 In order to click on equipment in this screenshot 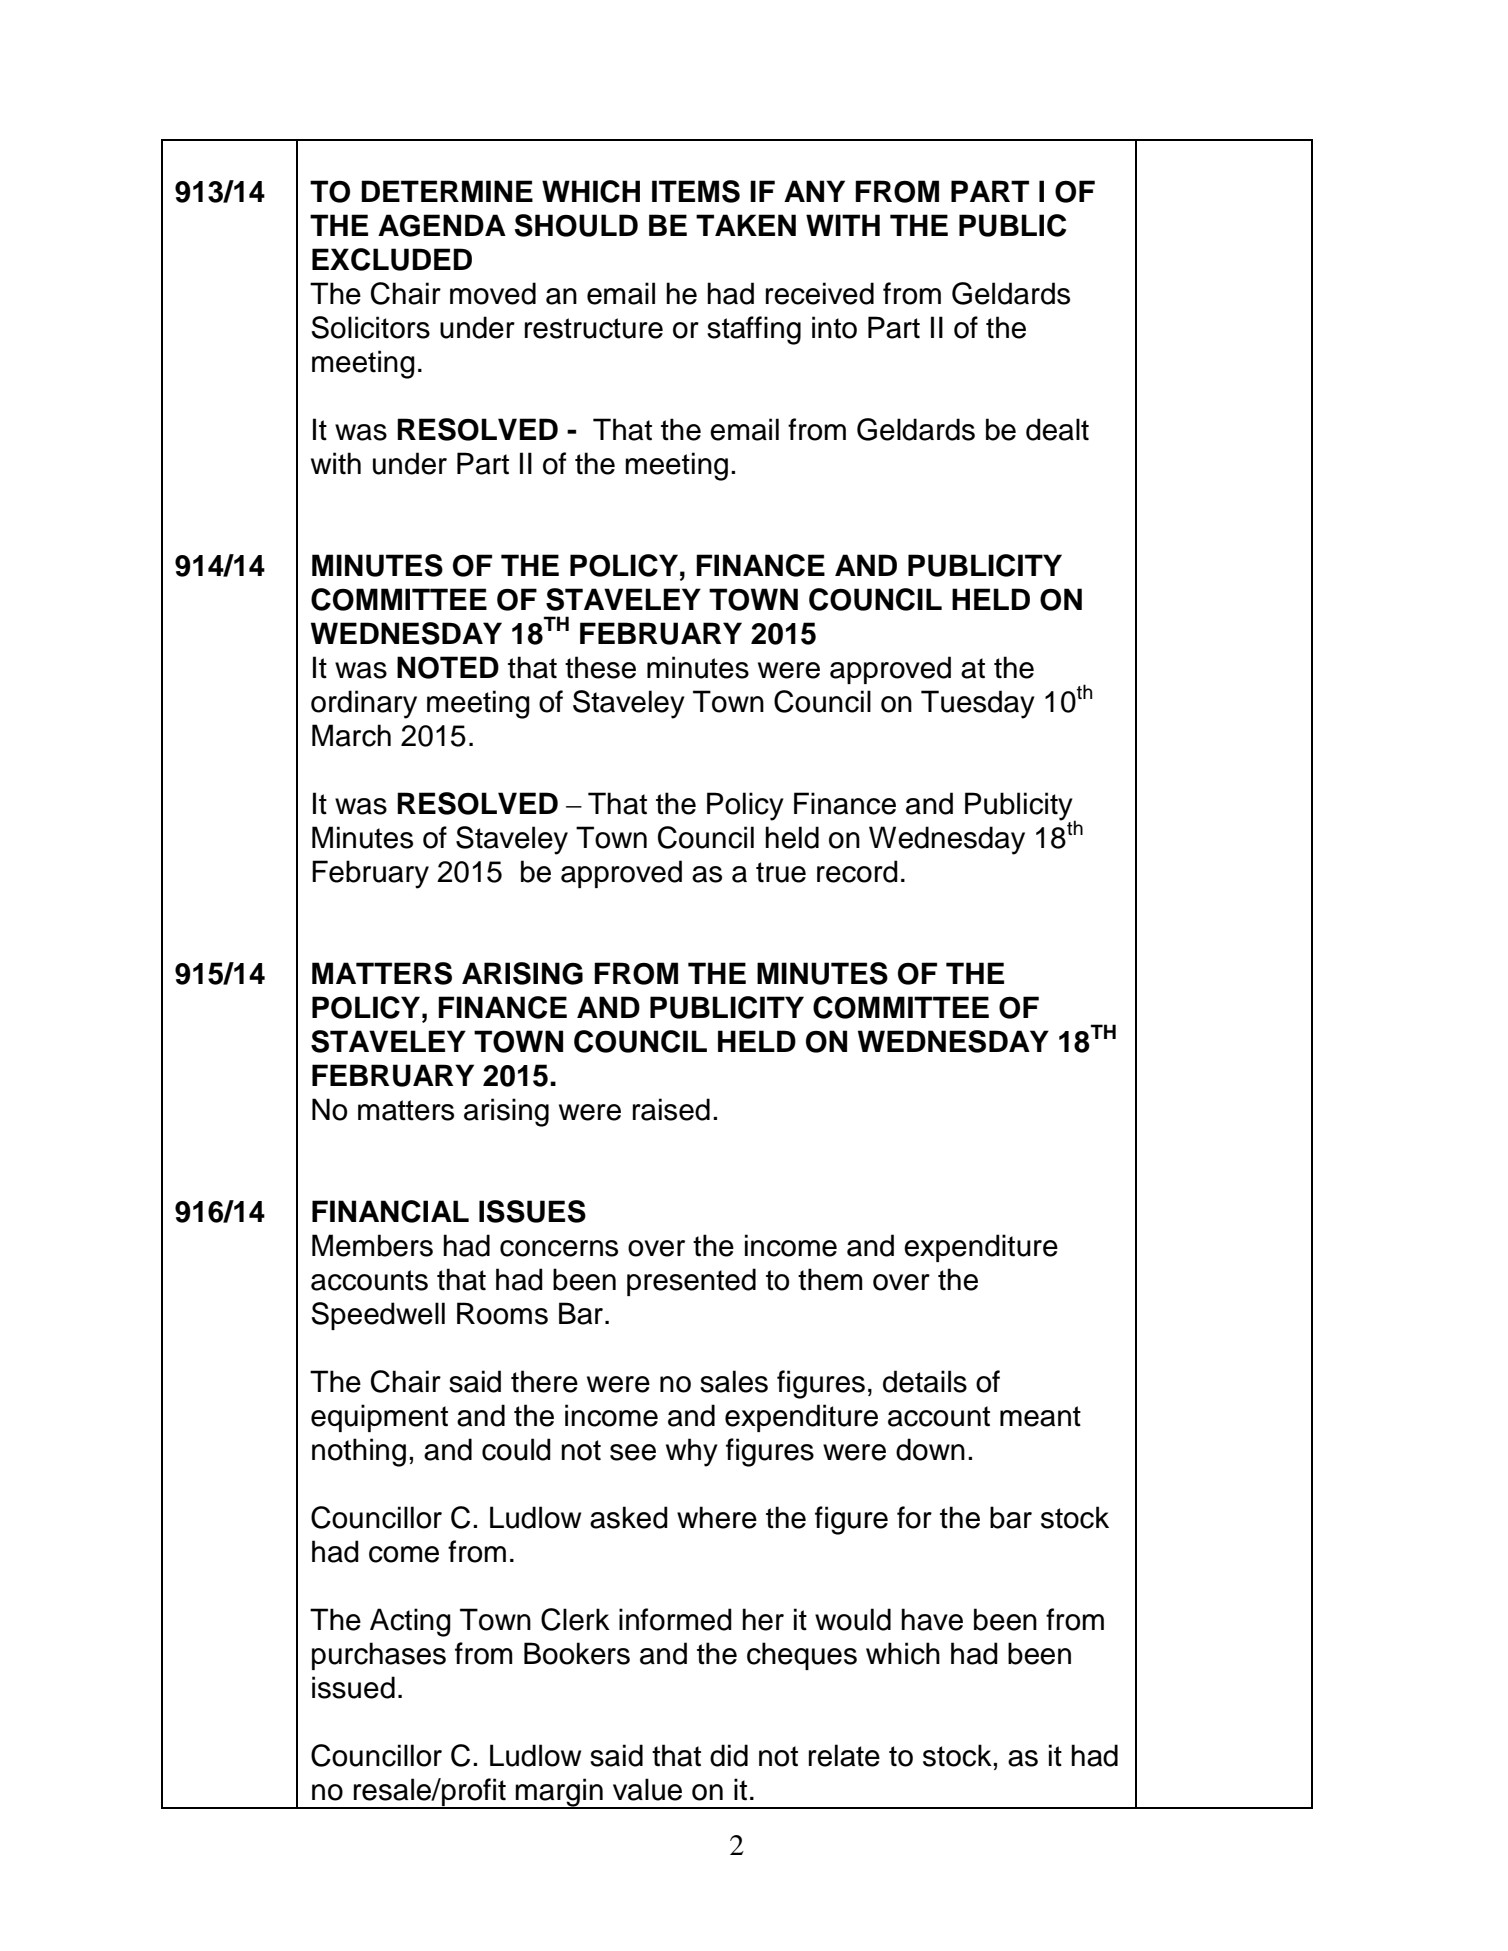, I will do `click(379, 1418)`.
